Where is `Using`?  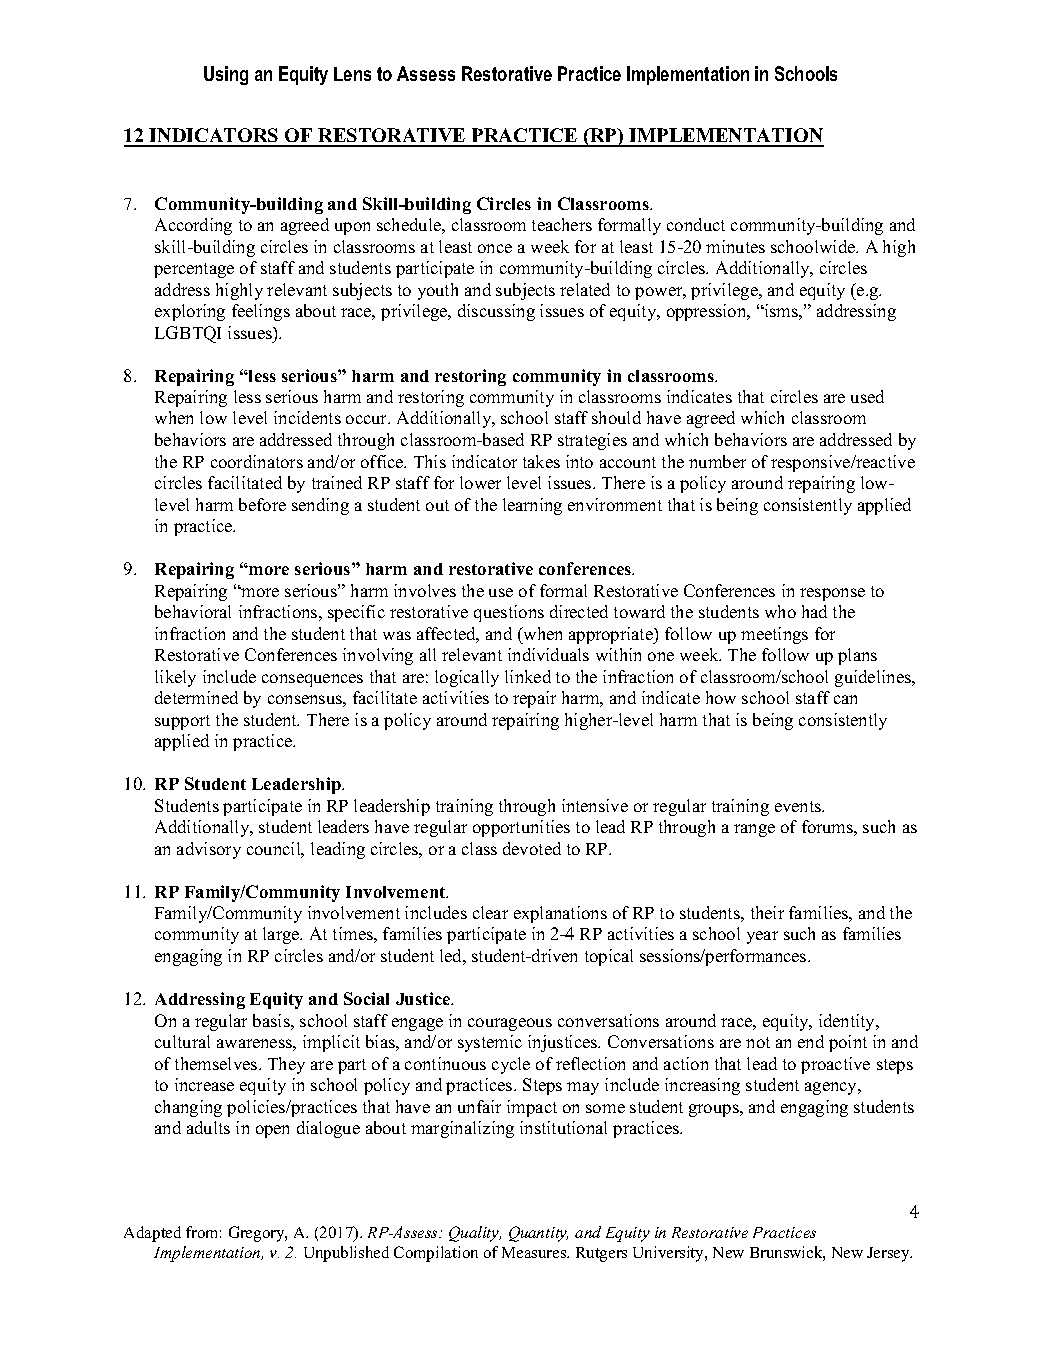
Using is located at coordinates (226, 75).
